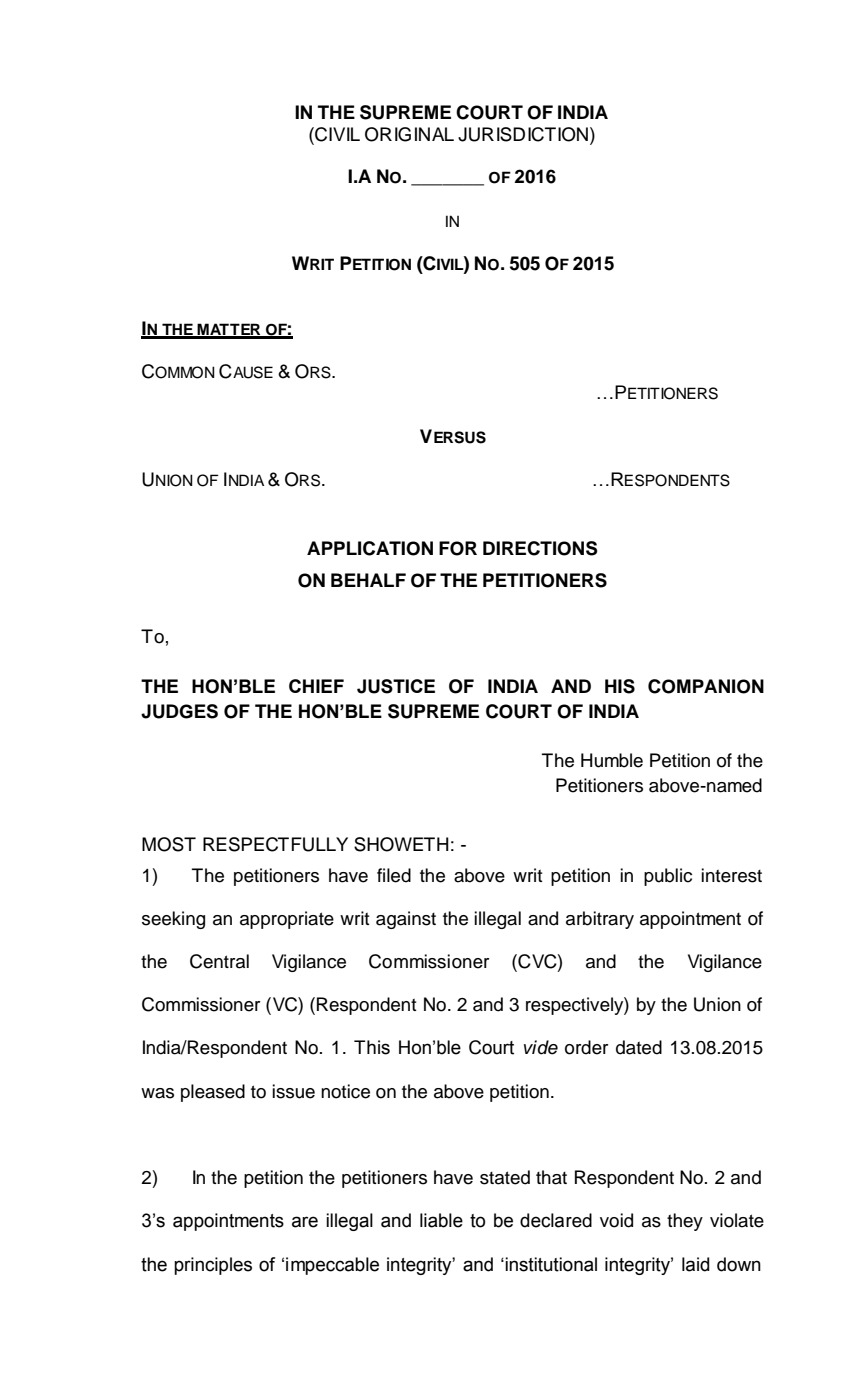  What do you see at coordinates (706, 686) in the page?
I see `COMPANION` at bounding box center [706, 686].
